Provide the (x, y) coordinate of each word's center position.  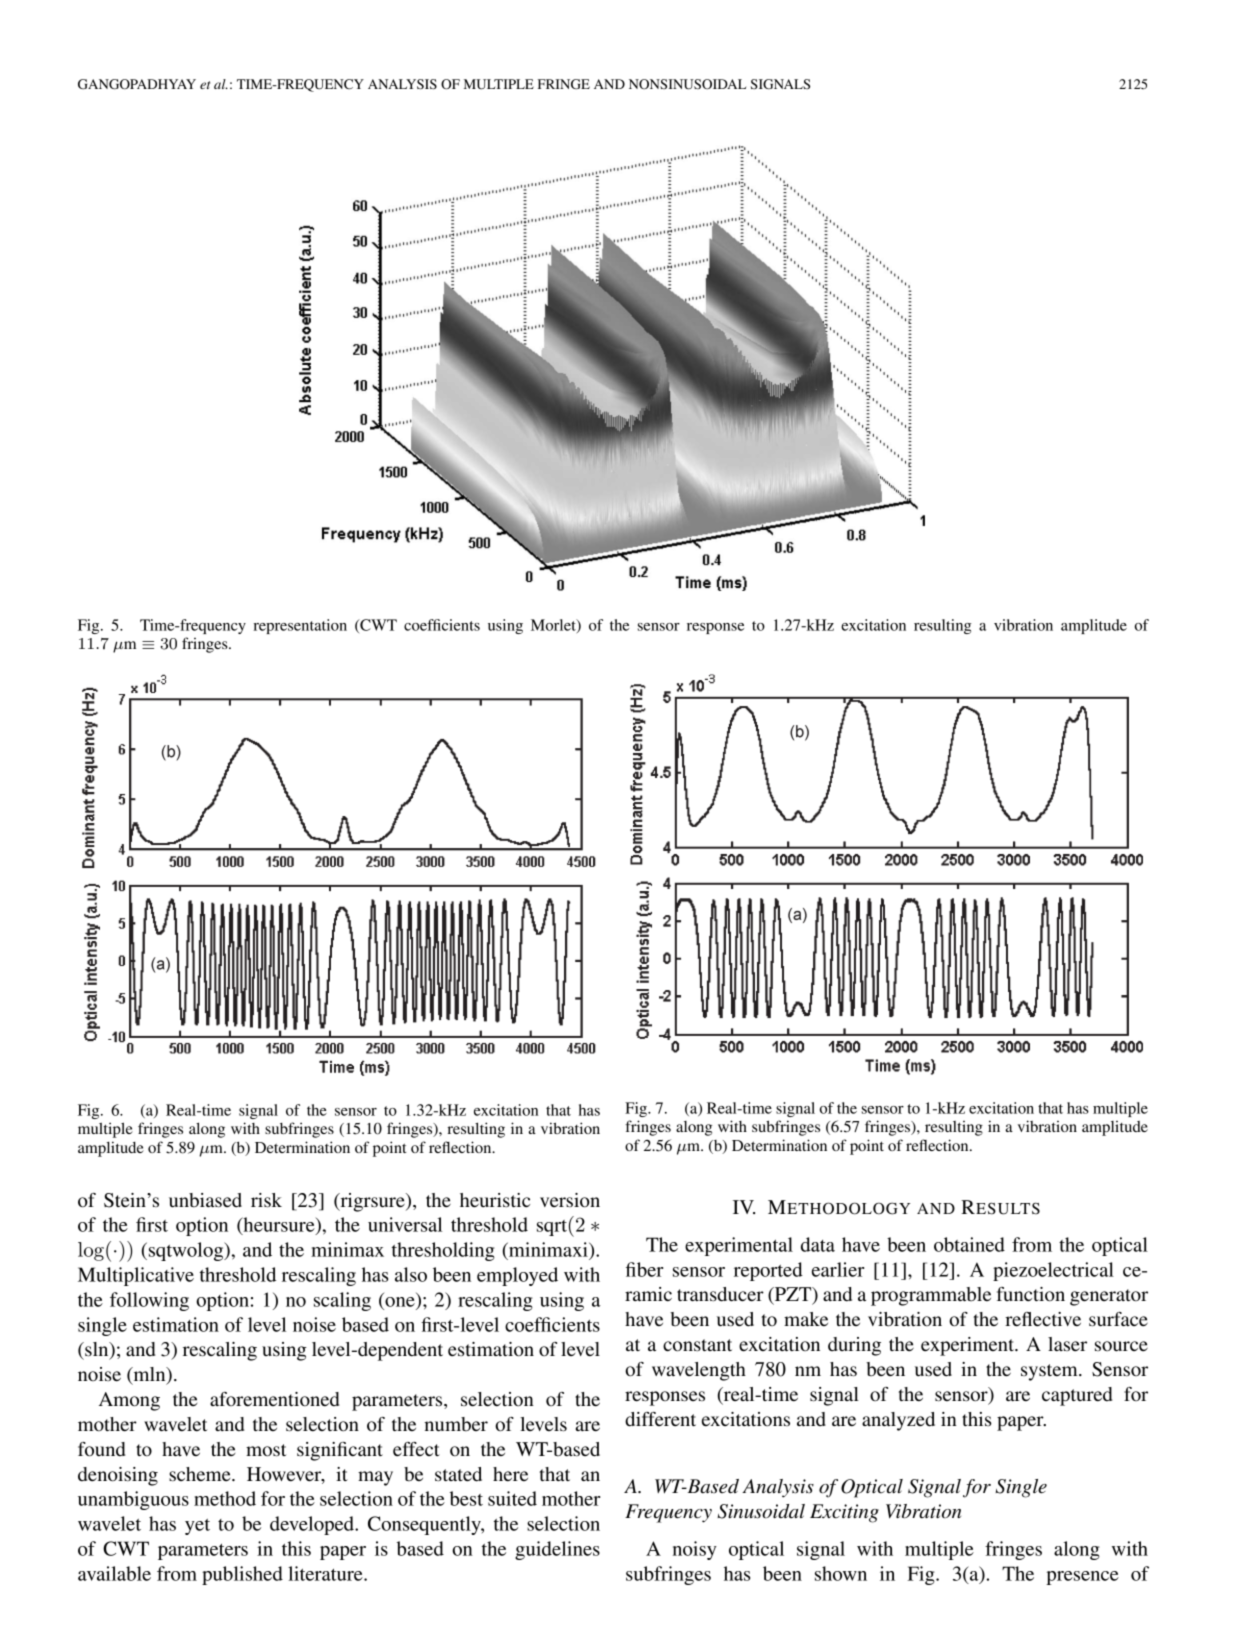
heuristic (495, 1200)
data (818, 1244)
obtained (969, 1244)
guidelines (557, 1550)
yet (197, 1527)
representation (300, 626)
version (570, 1200)
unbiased (205, 1200)
